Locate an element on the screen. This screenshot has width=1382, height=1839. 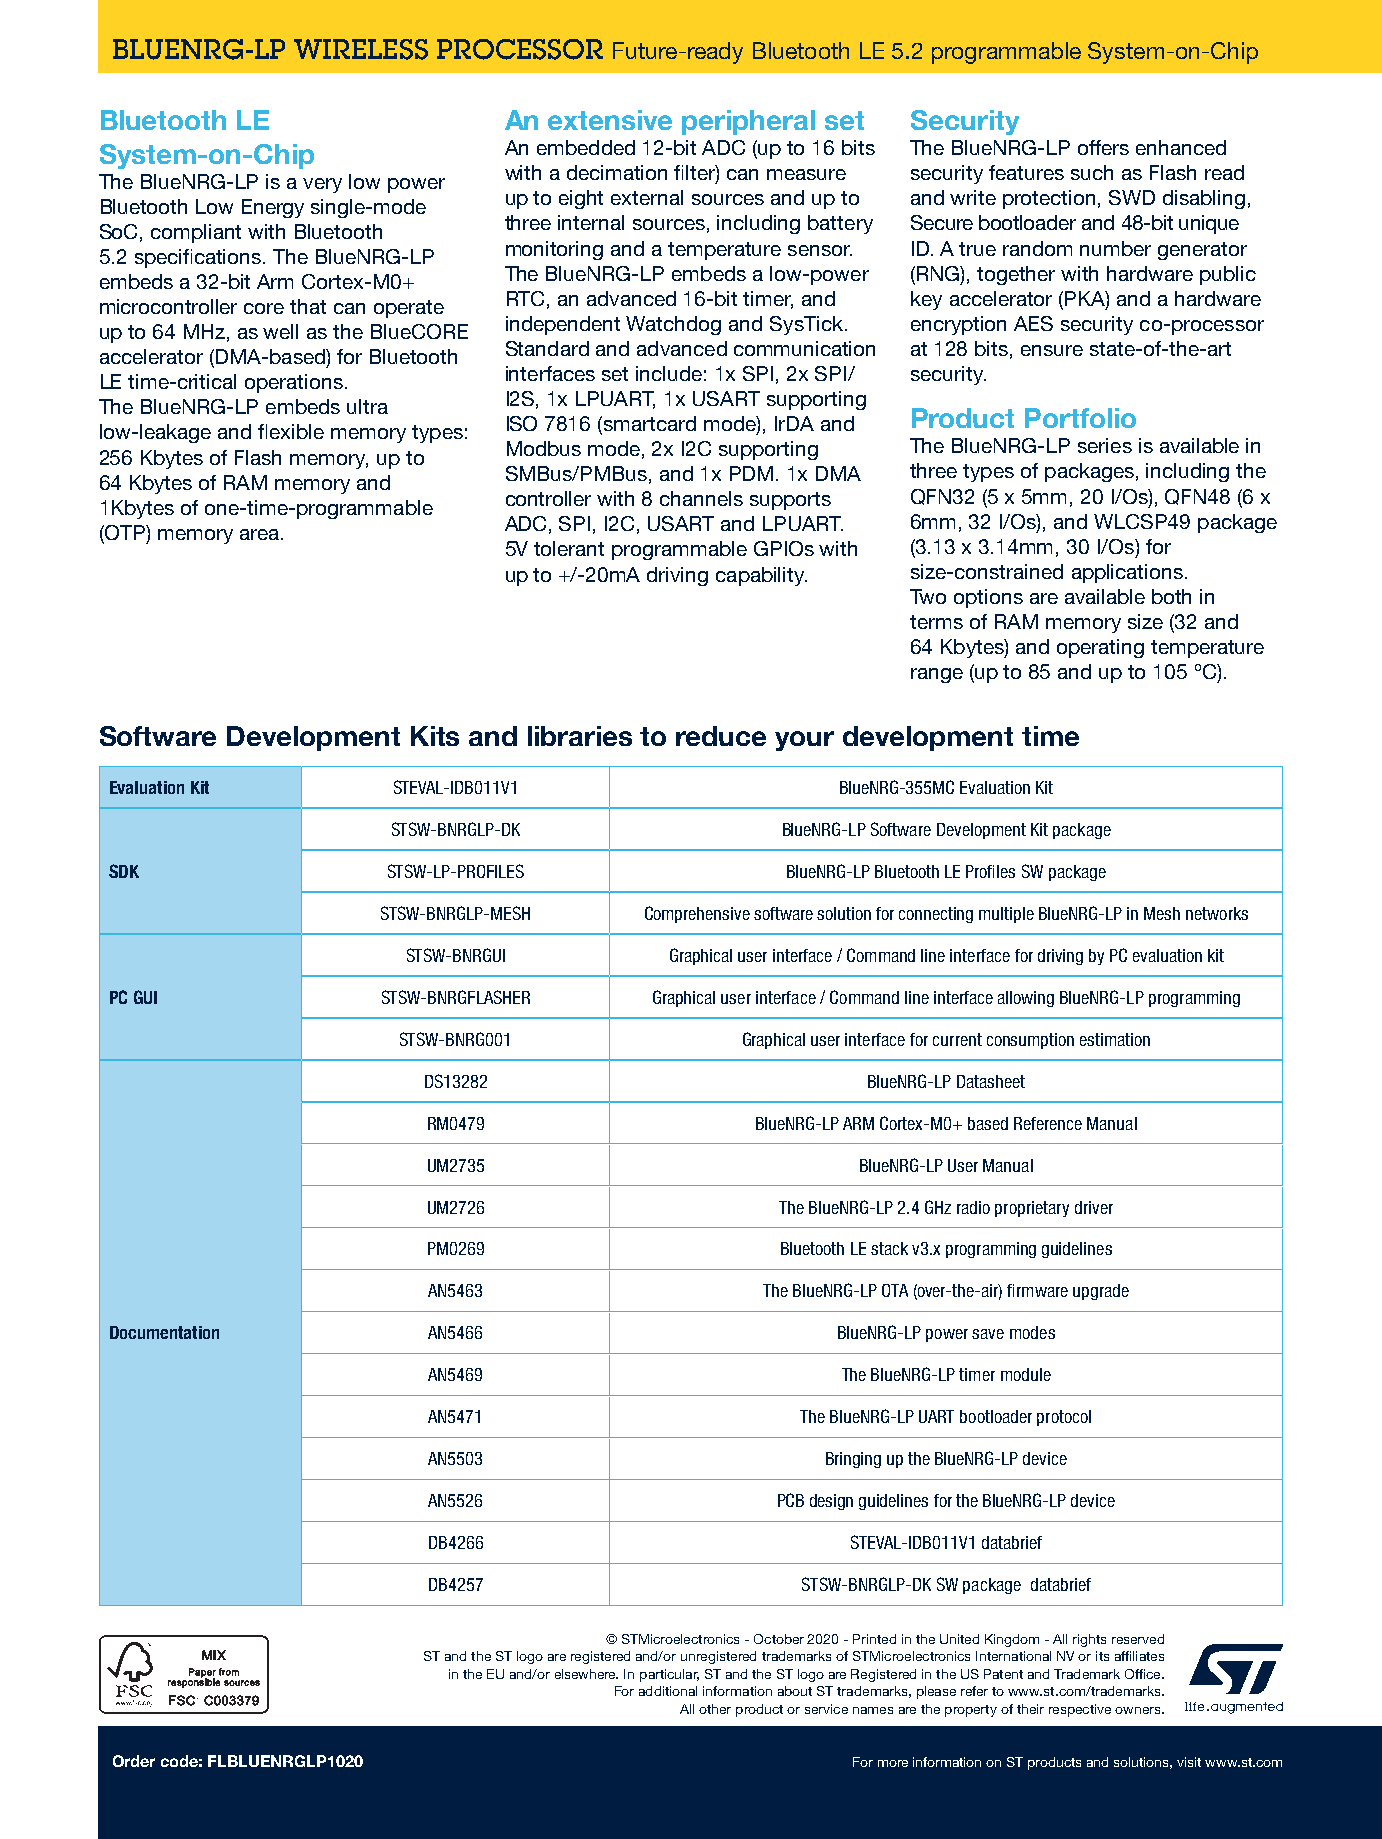
series is located at coordinates (1105, 445).
